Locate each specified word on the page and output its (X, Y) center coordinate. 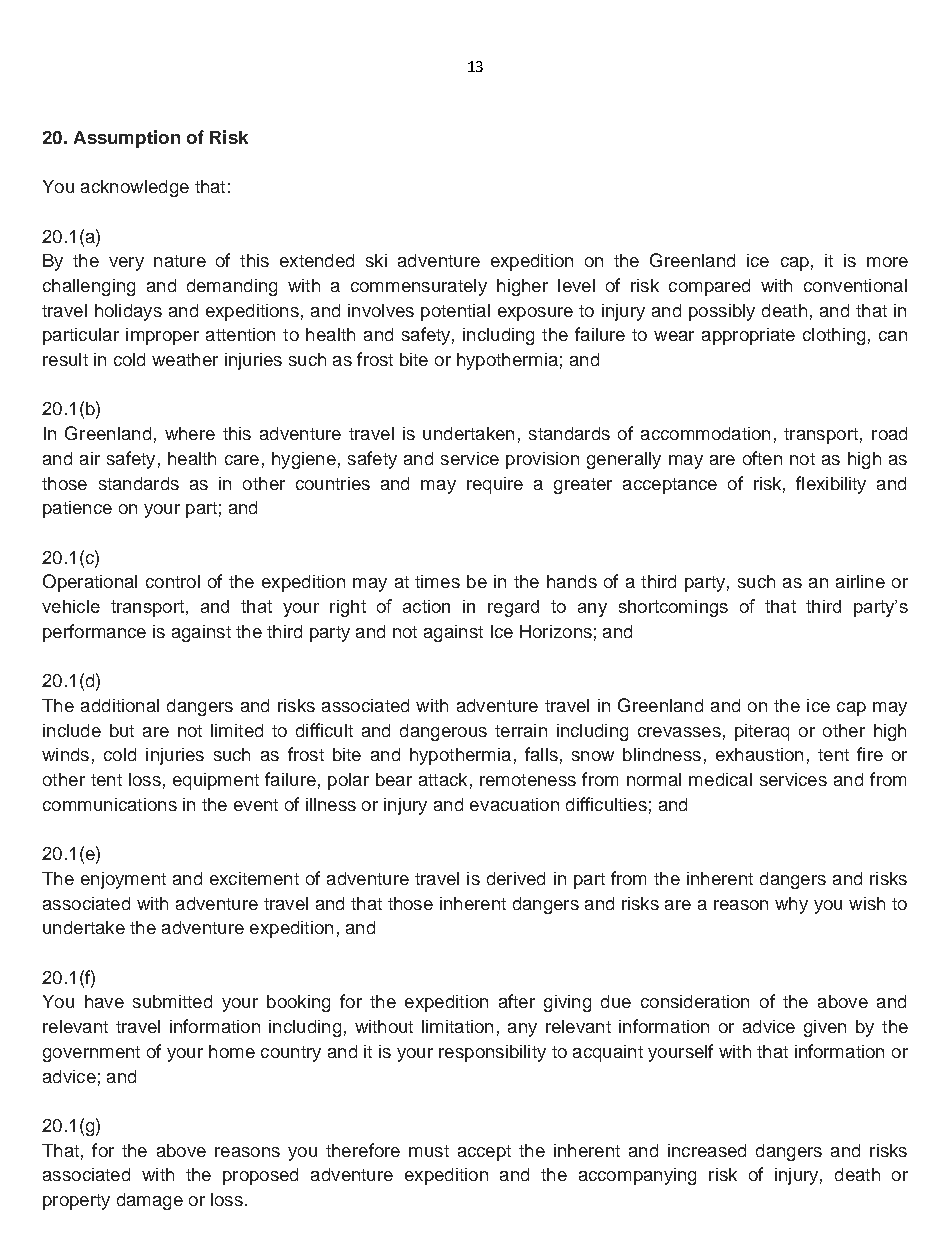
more (887, 262)
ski (376, 260)
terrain (521, 730)
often (762, 458)
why (791, 905)
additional (120, 705)
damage (150, 1201)
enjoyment (123, 880)
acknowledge (135, 188)
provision (542, 460)
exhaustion (759, 754)
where (190, 433)
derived (516, 878)
